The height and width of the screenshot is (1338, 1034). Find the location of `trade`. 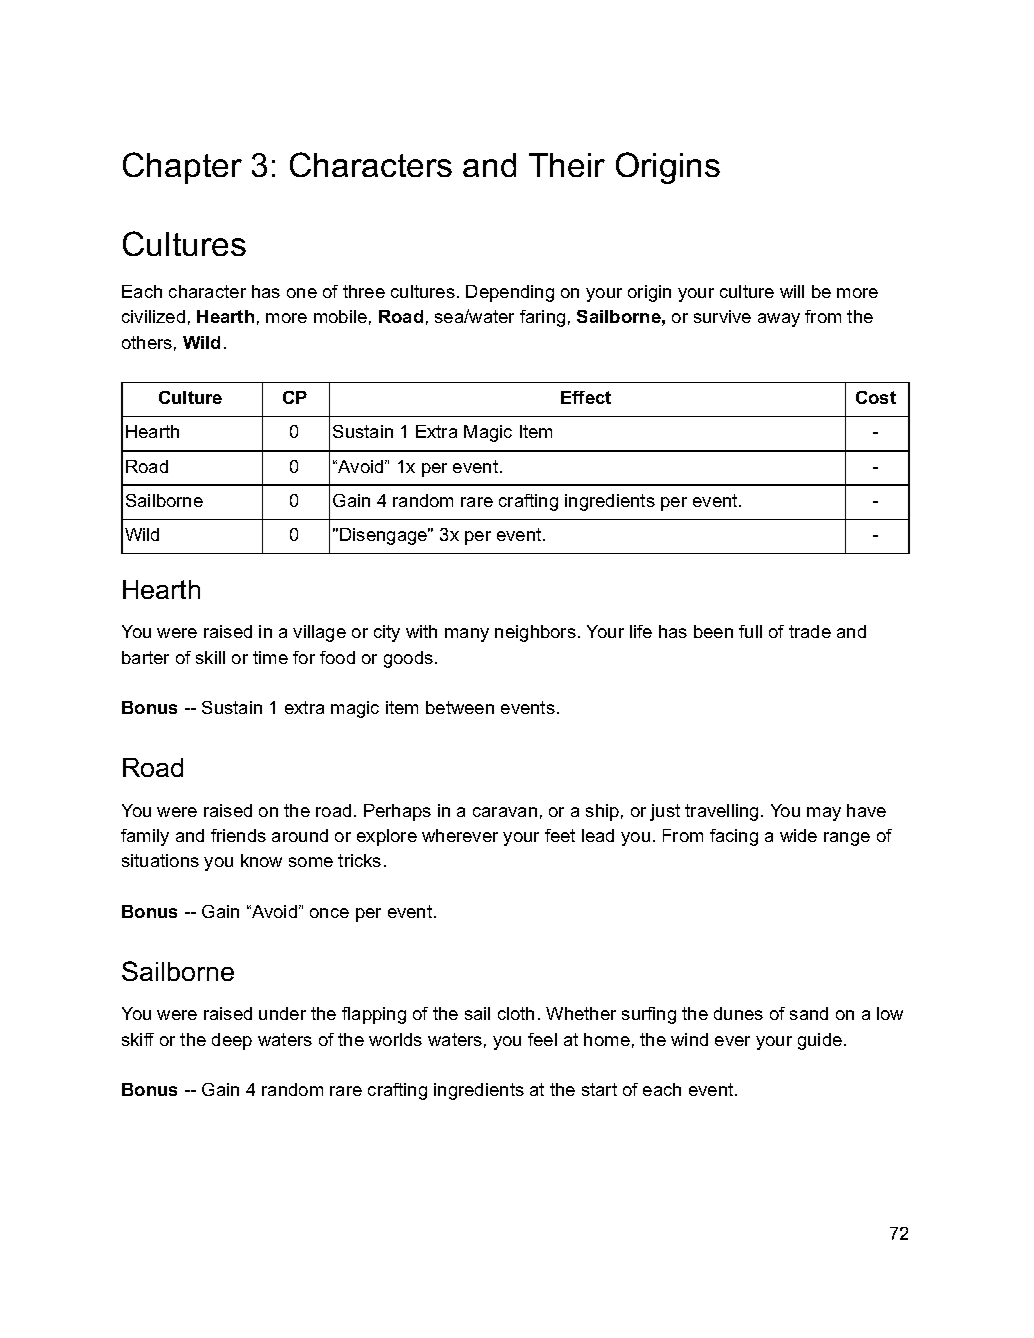

trade is located at coordinates (810, 631).
